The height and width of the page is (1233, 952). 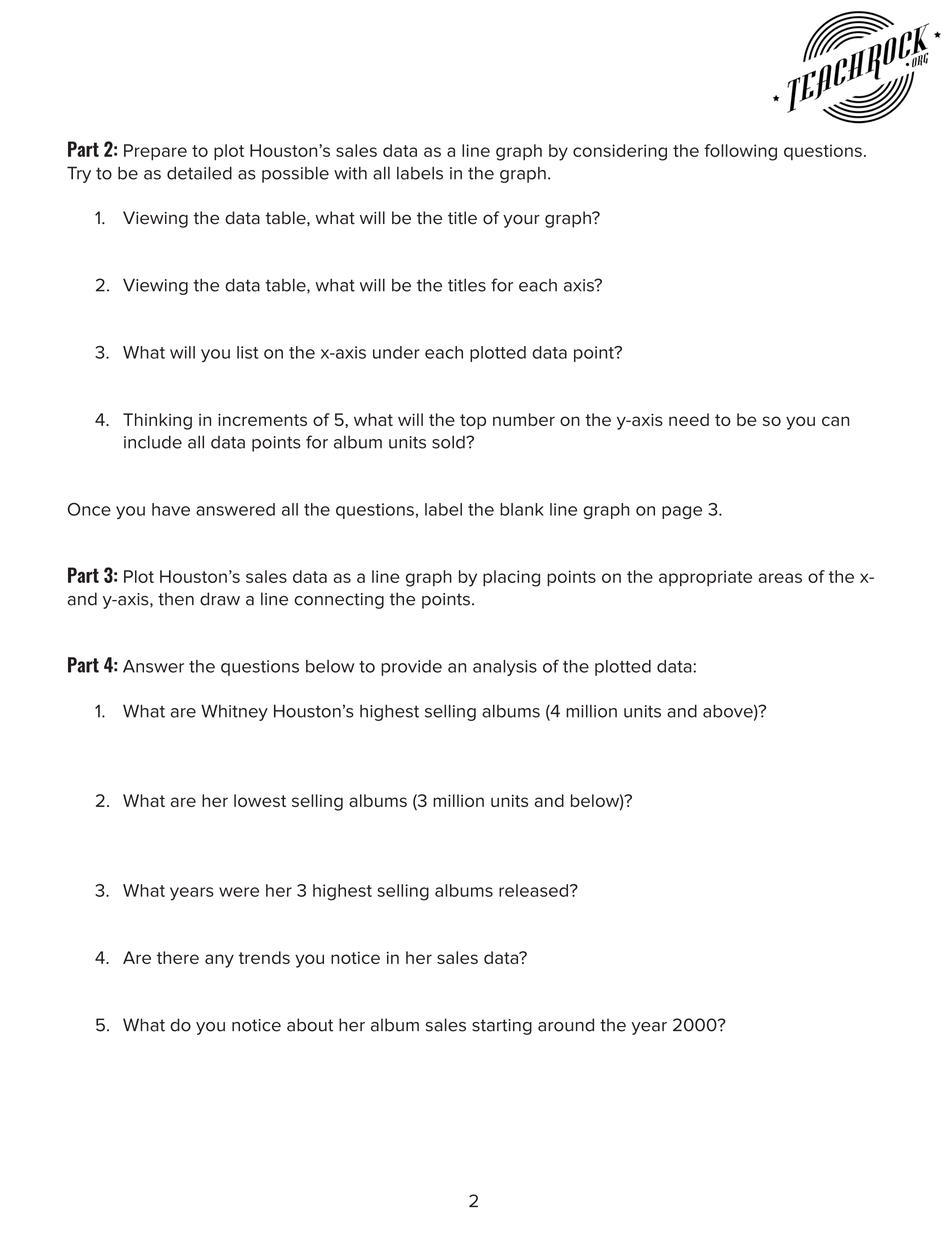 I want to click on your, so click(x=521, y=221).
